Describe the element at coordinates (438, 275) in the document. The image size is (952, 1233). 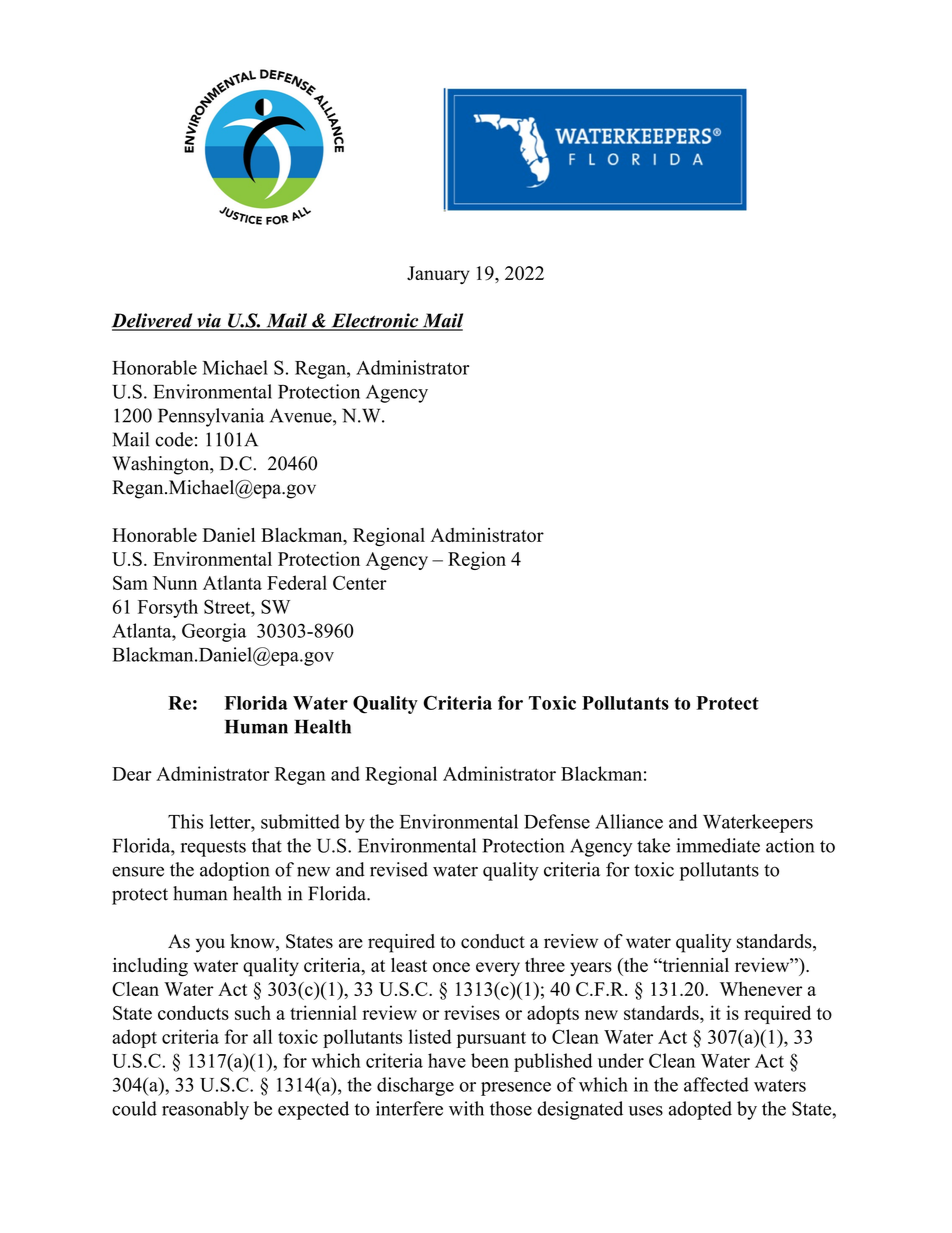
I see `January` at that location.
